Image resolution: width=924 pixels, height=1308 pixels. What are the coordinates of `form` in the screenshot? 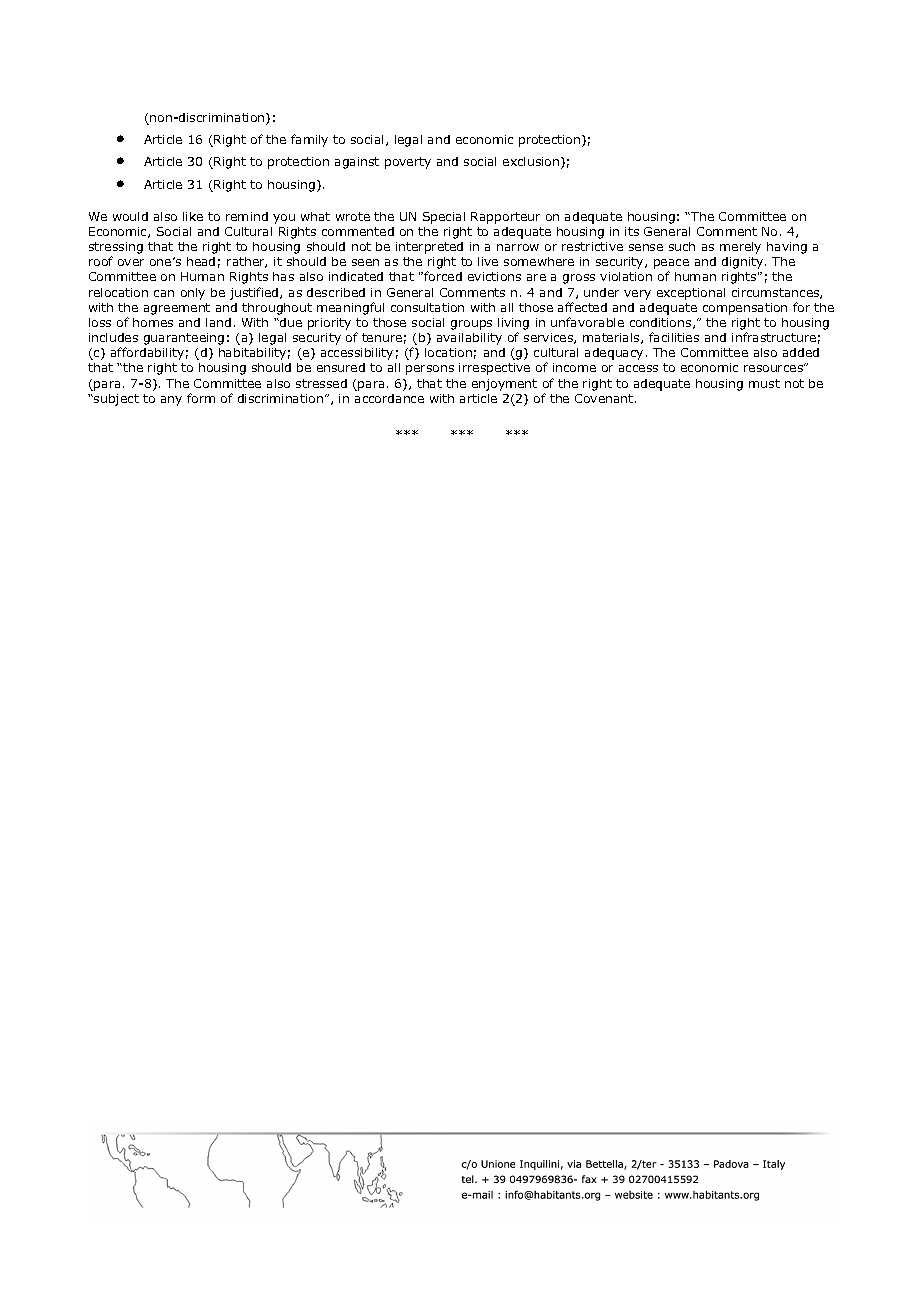 It's located at (201, 398).
